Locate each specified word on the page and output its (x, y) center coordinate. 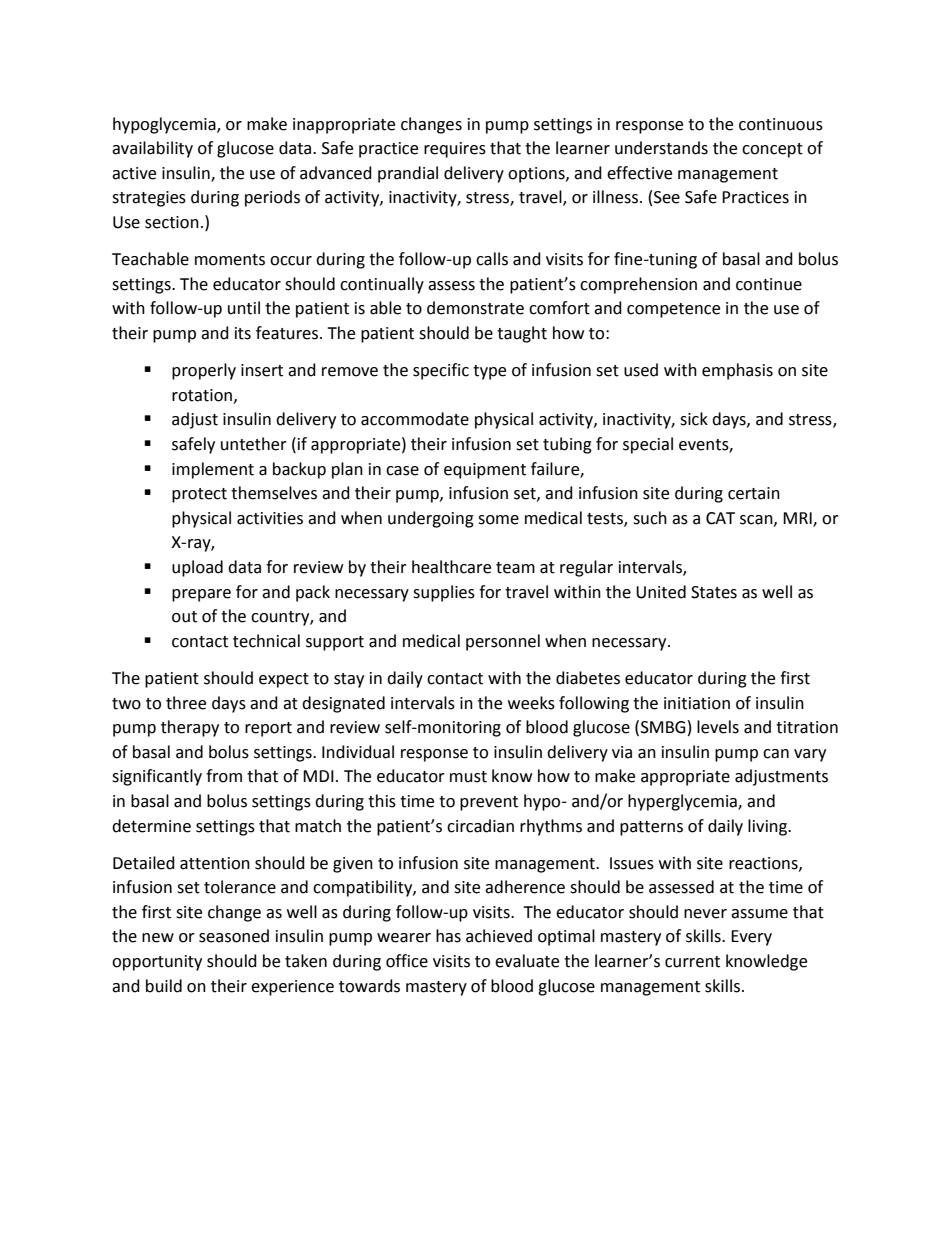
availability (152, 149)
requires (455, 150)
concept (772, 150)
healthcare (451, 567)
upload (197, 568)
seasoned (234, 936)
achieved (499, 936)
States (714, 592)
